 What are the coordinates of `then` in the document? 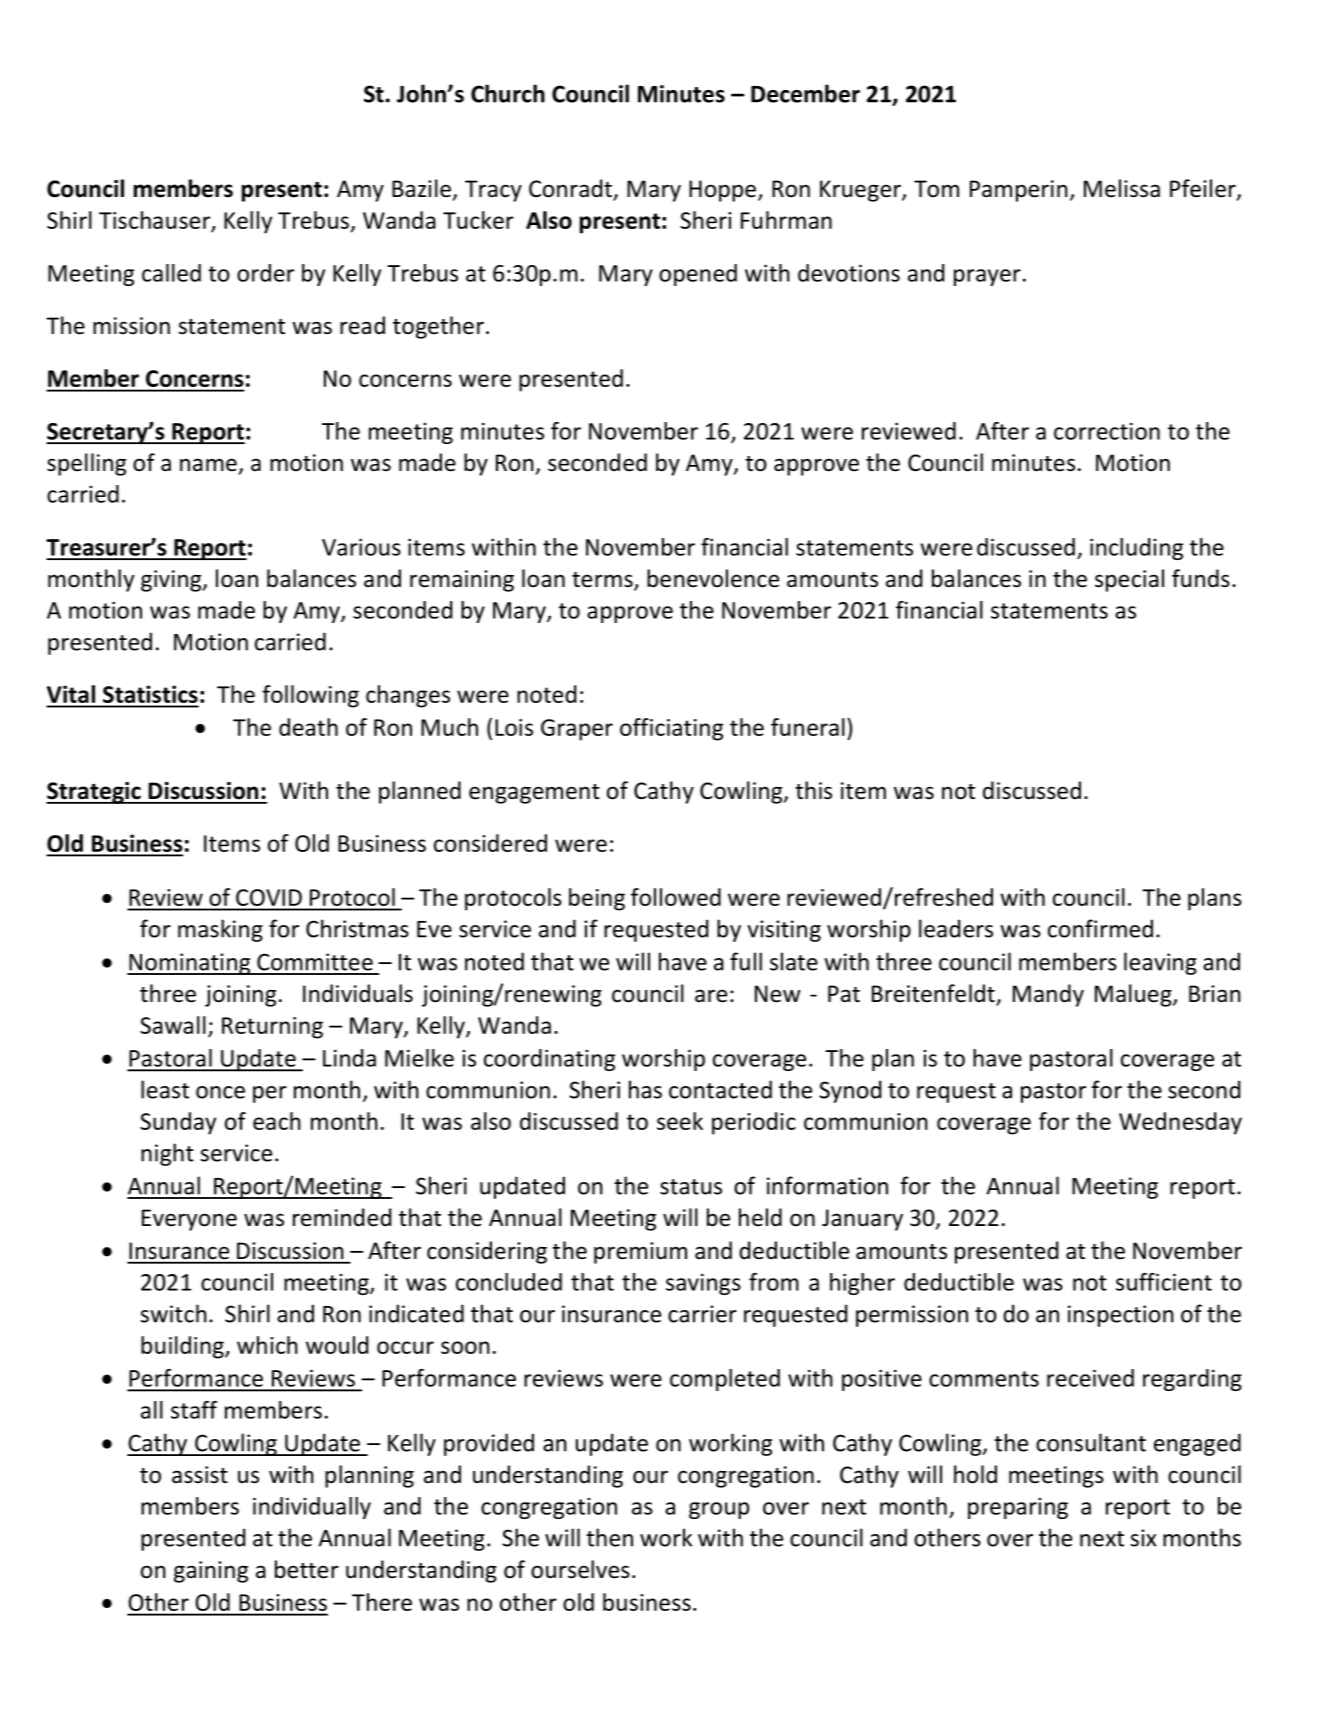 It's located at (609, 1537).
